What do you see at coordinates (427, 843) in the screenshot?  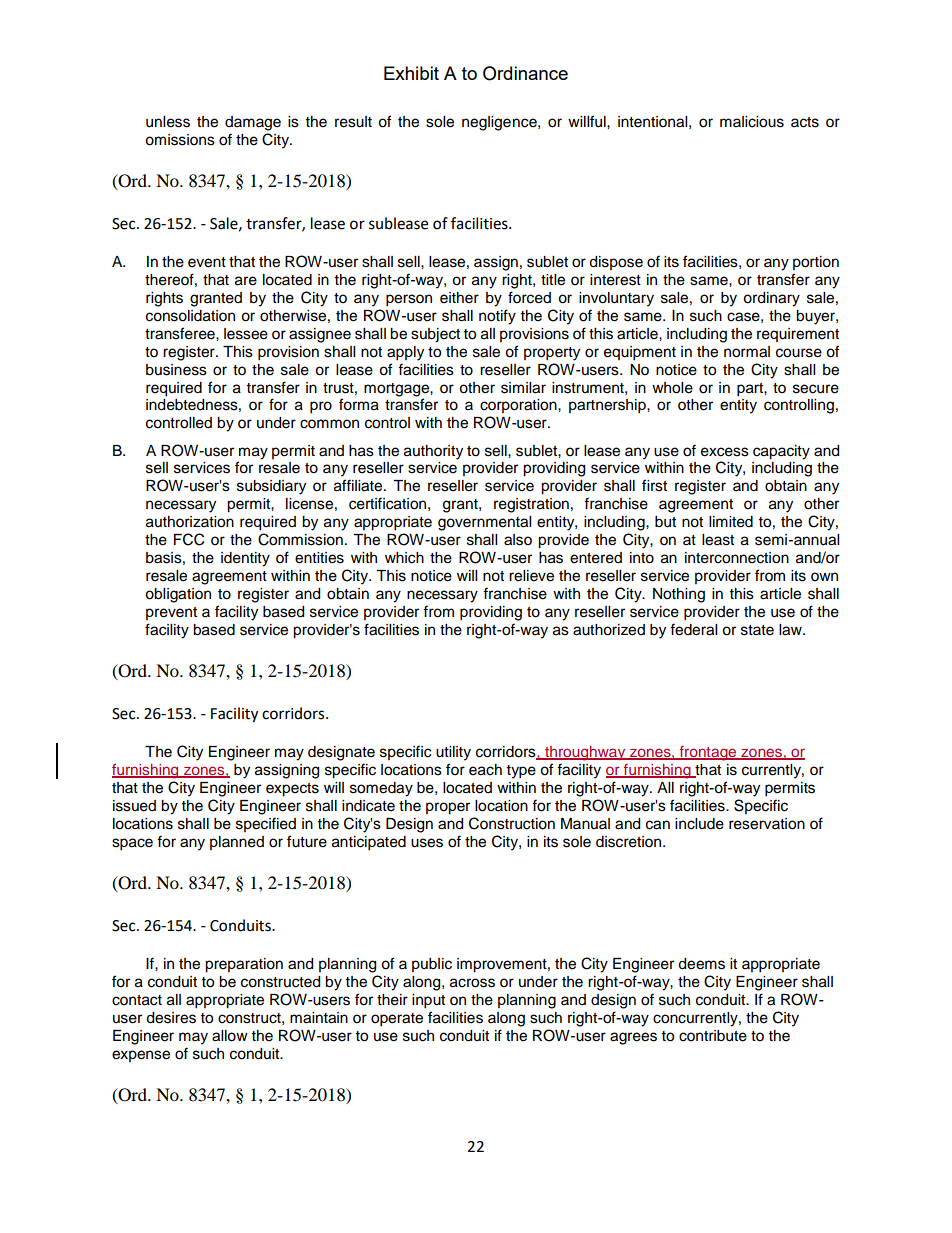 I see `uses` at bounding box center [427, 843].
